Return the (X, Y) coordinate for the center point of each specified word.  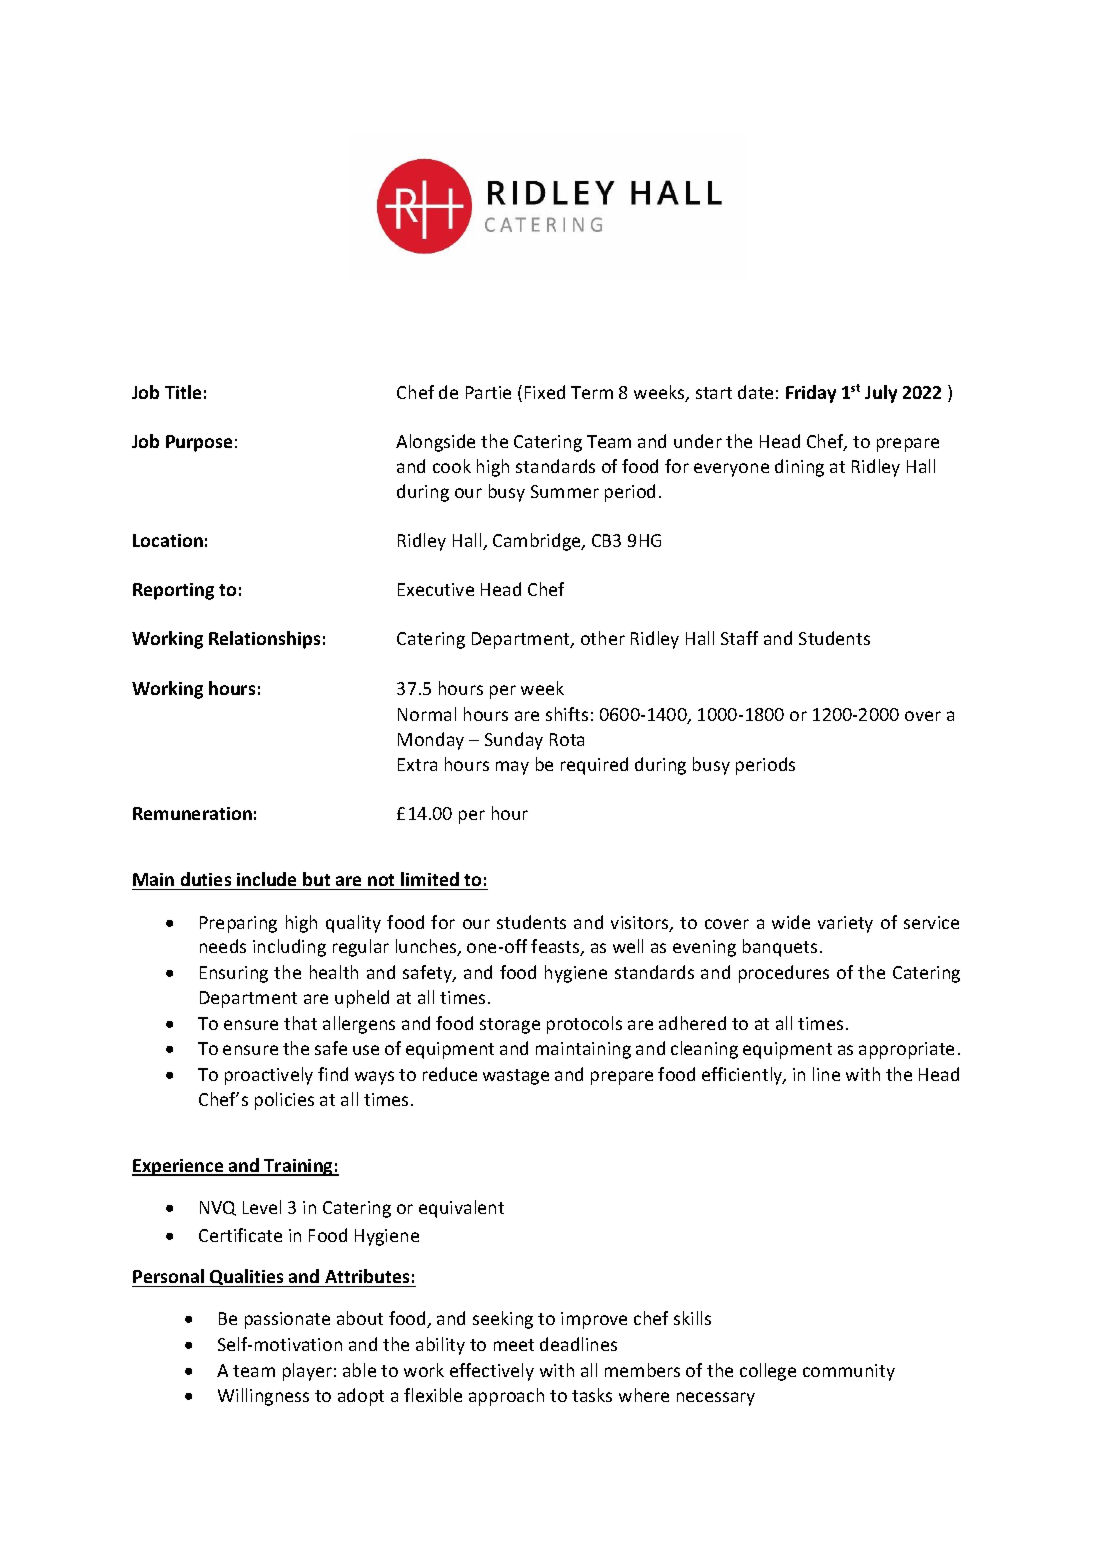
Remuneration (192, 813)
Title (183, 392)
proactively (269, 1076)
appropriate (906, 1050)
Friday (811, 394)
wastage (516, 1077)
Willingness (263, 1397)
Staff (739, 638)
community (849, 1372)
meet (514, 1345)
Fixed (545, 392)
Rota (567, 739)
